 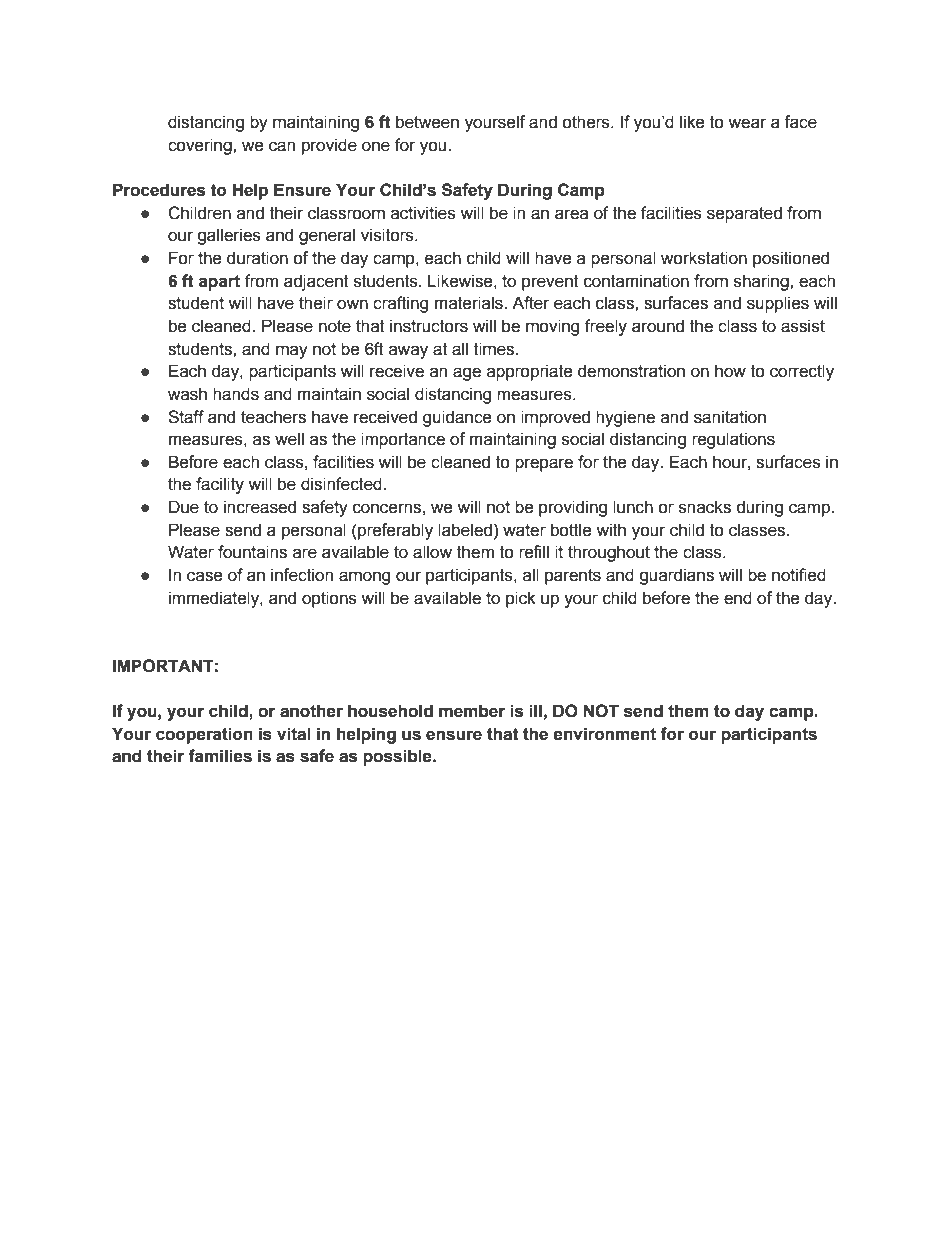 What do you see at coordinates (204, 735) in the document?
I see `cooperation` at bounding box center [204, 735].
